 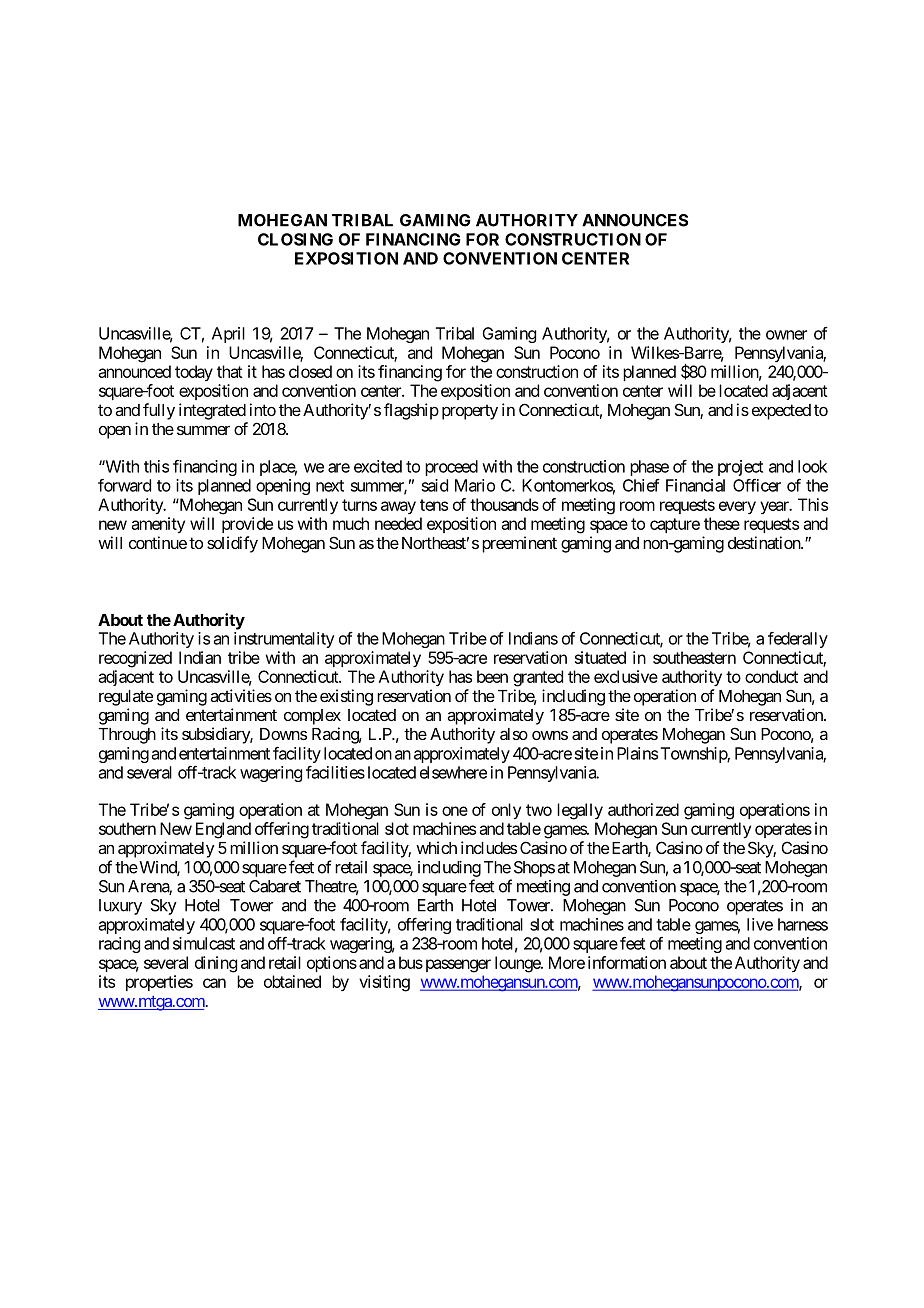 I want to click on passenger, so click(x=456, y=966).
